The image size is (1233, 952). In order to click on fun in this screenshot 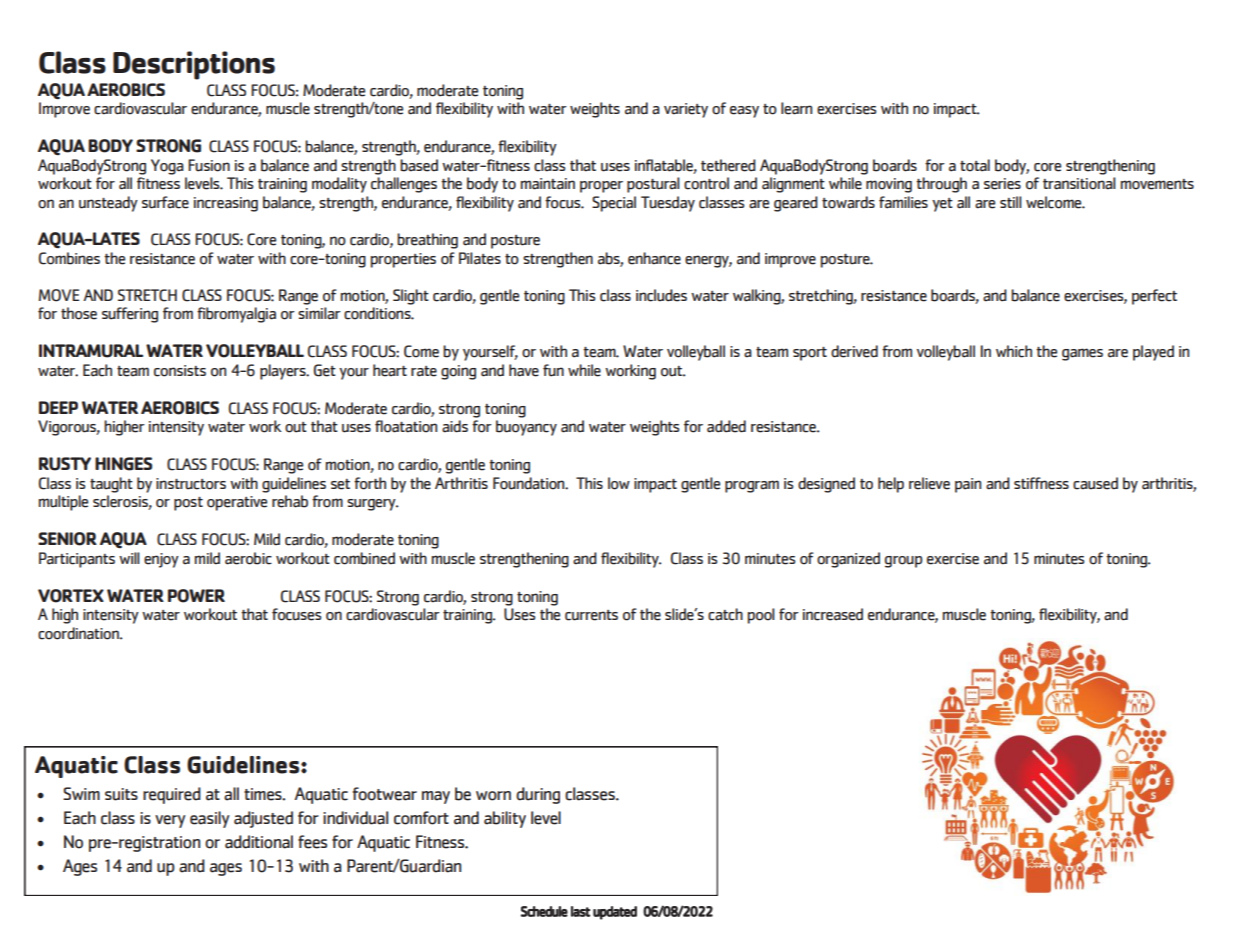, I will do `click(553, 370)`.
